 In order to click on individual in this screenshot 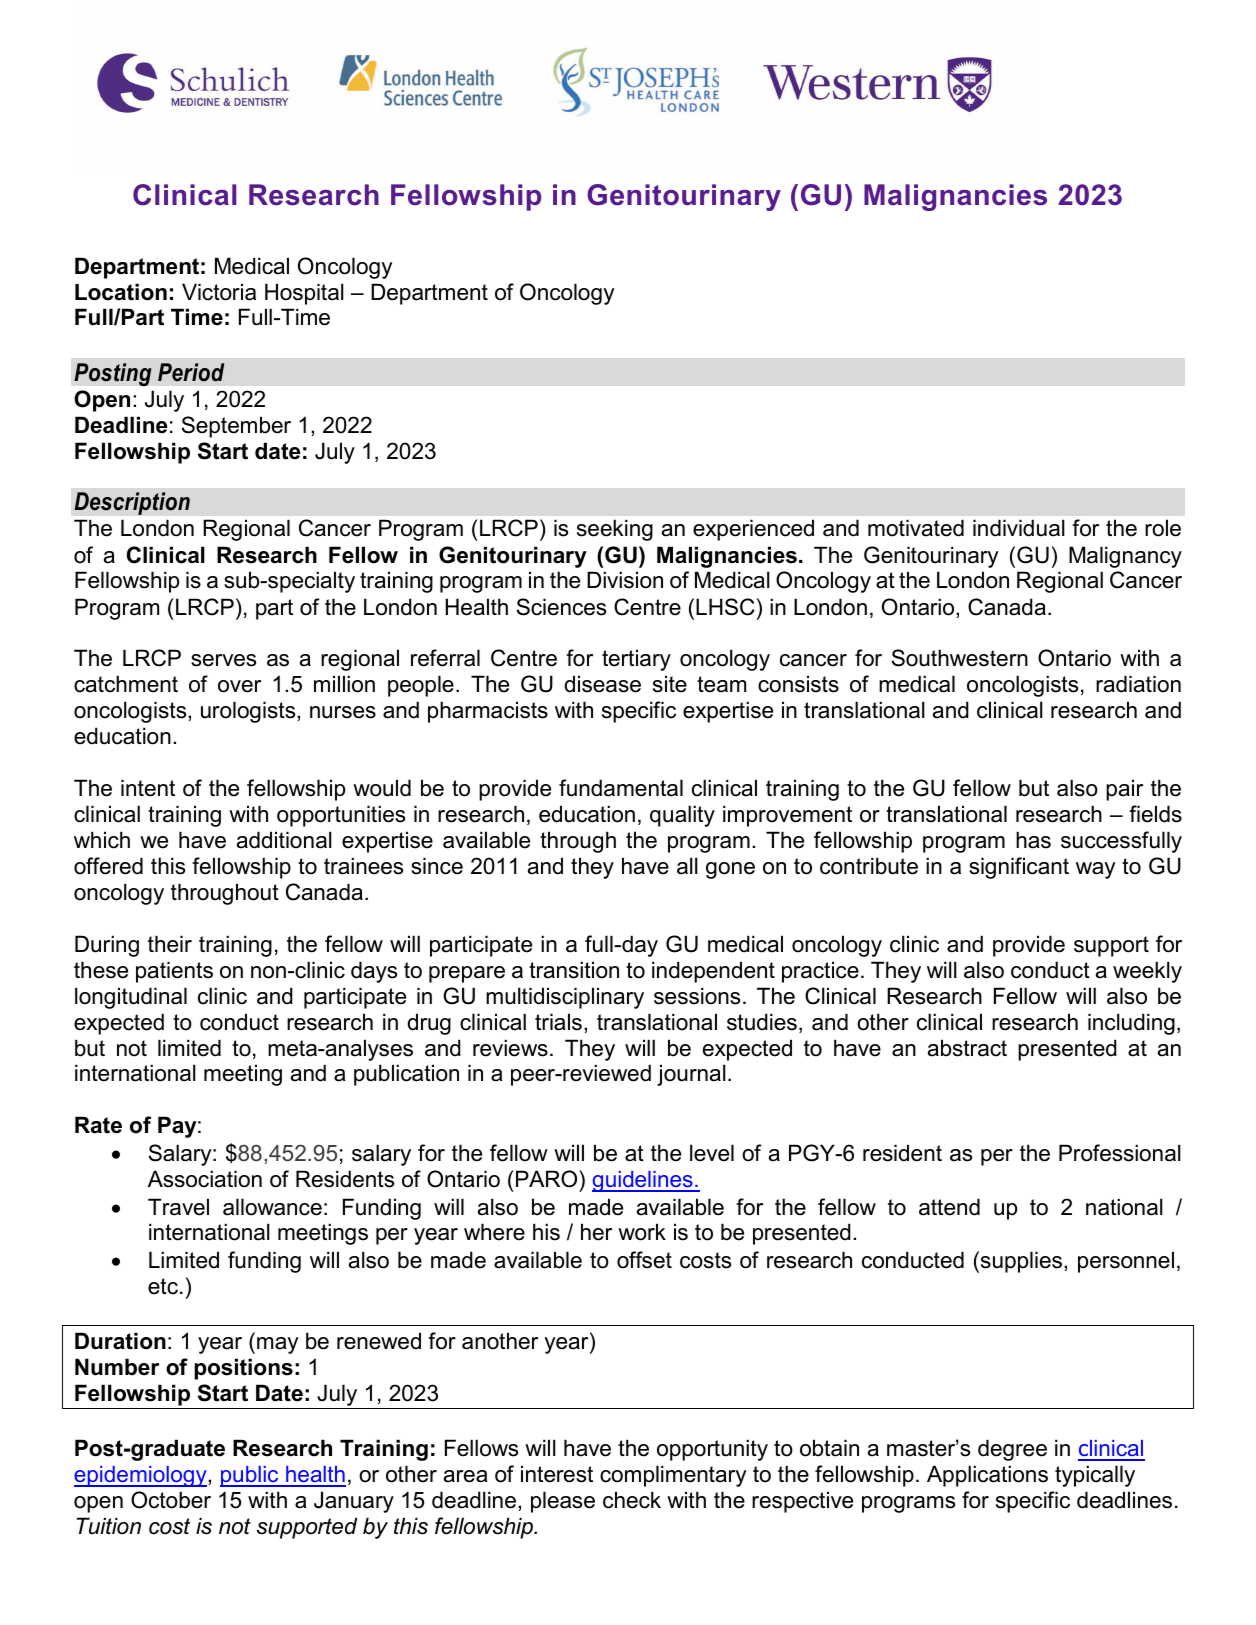, I will do `click(1019, 528)`.
